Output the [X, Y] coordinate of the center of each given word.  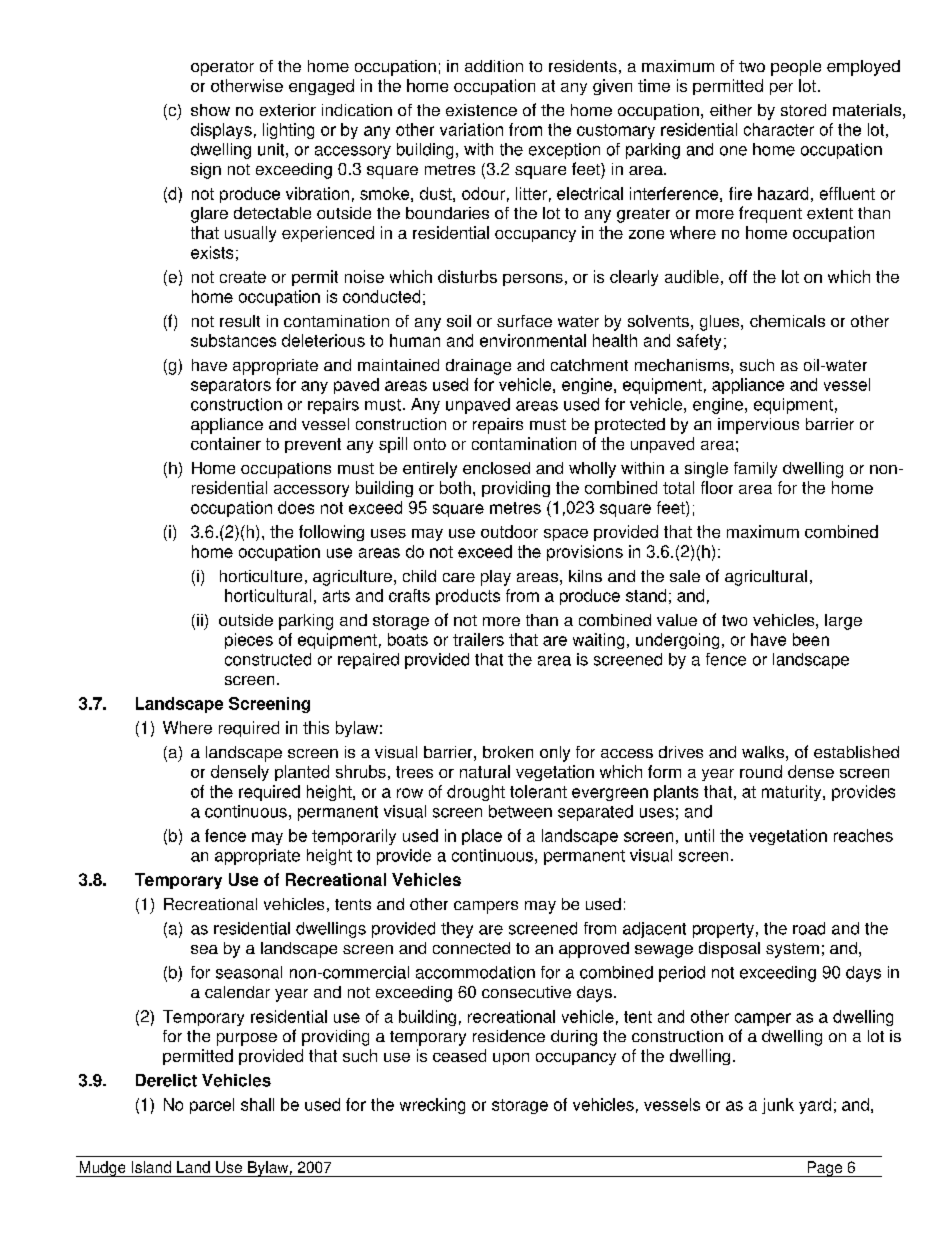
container [226, 443]
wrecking [432, 1106]
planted [302, 773]
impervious [758, 426]
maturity [793, 793]
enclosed [496, 468]
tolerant [538, 791]
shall [257, 1104]
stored [803, 110]
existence [481, 110]
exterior [288, 110]
